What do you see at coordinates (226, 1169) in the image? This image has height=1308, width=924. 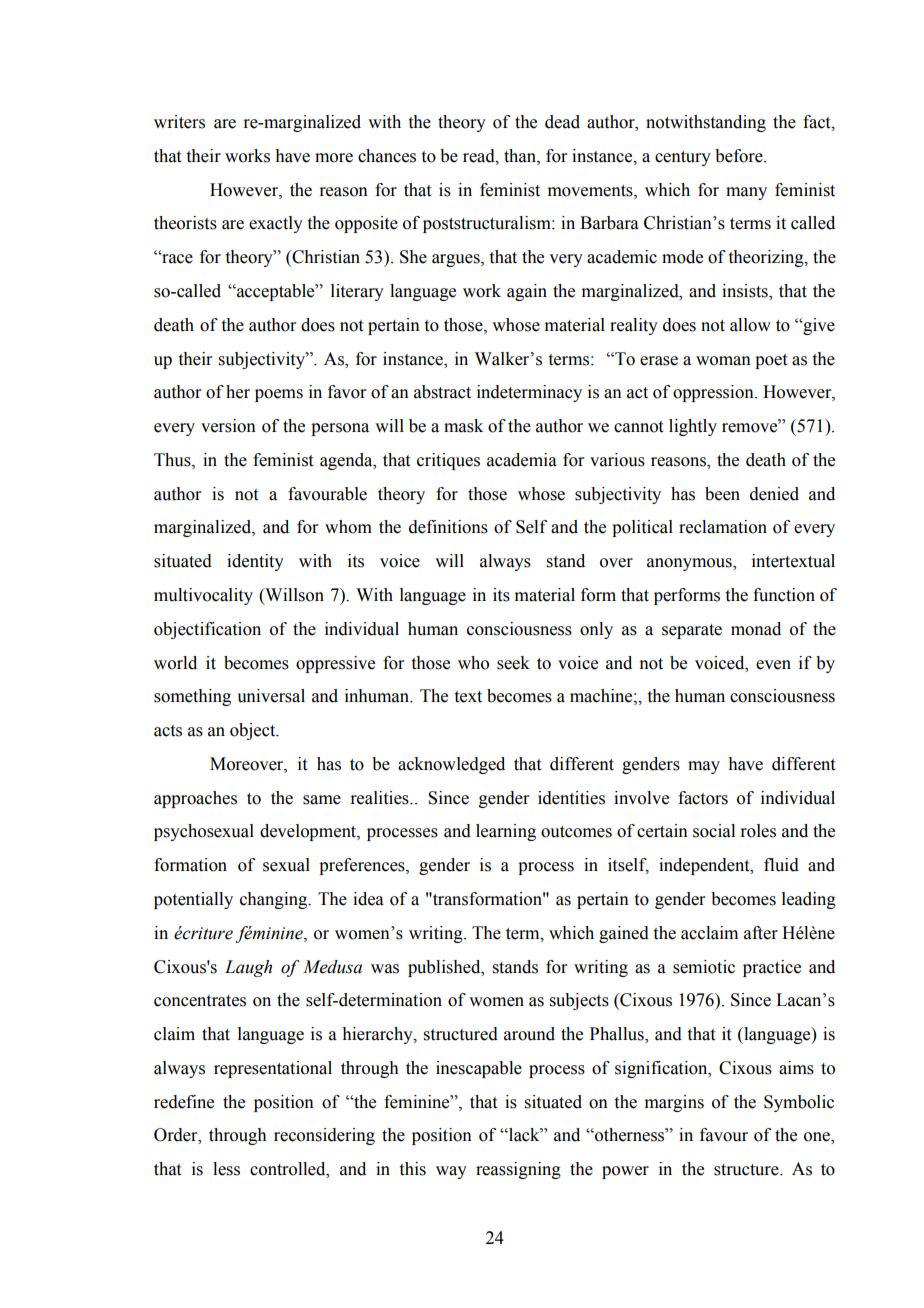 I see `less` at bounding box center [226, 1169].
